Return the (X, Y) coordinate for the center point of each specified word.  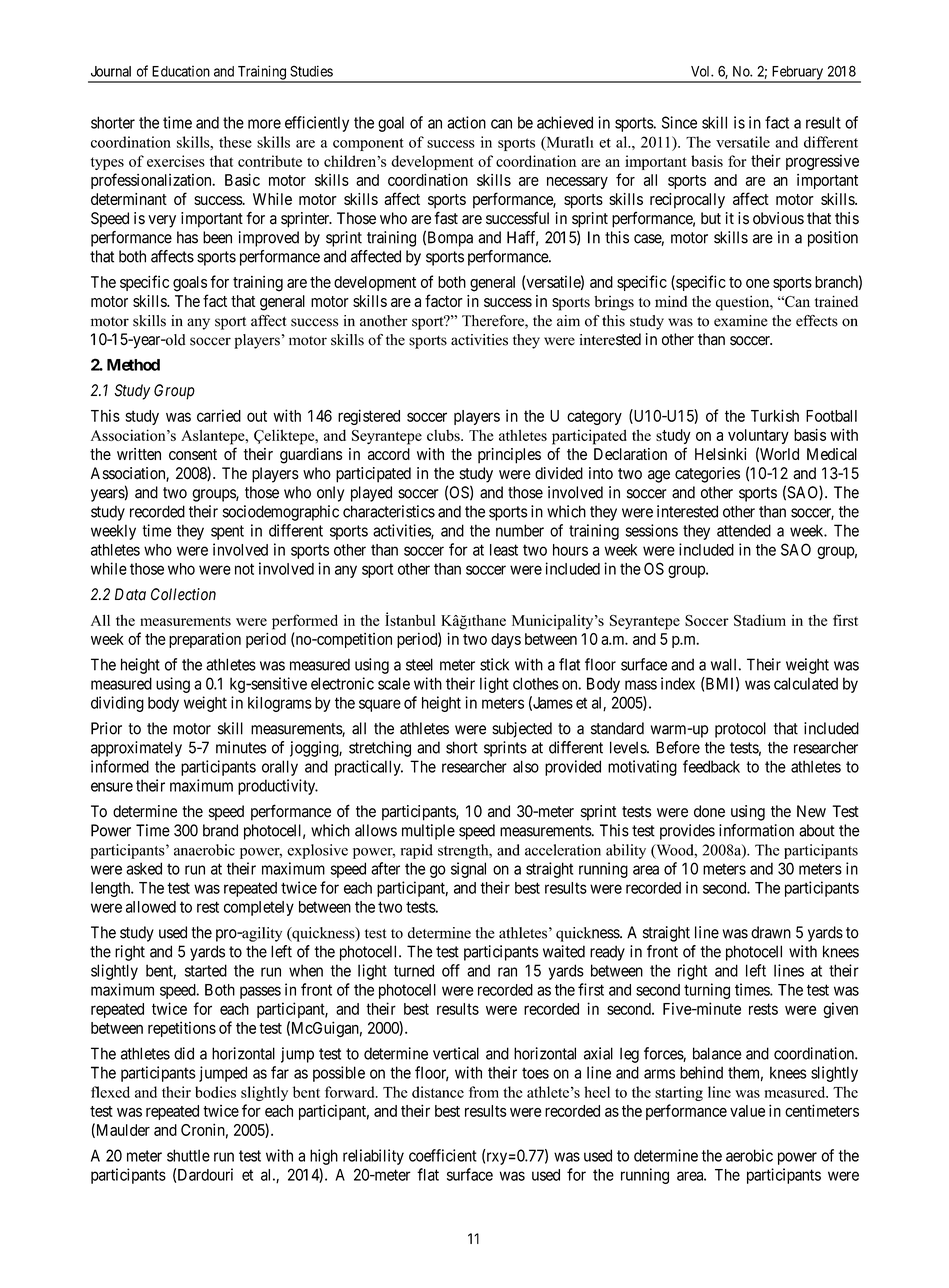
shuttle (188, 1155)
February (797, 74)
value (747, 1111)
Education (181, 71)
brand (220, 830)
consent (193, 454)
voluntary (758, 436)
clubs (444, 435)
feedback (711, 766)
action (466, 122)
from (484, 1092)
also (526, 766)
